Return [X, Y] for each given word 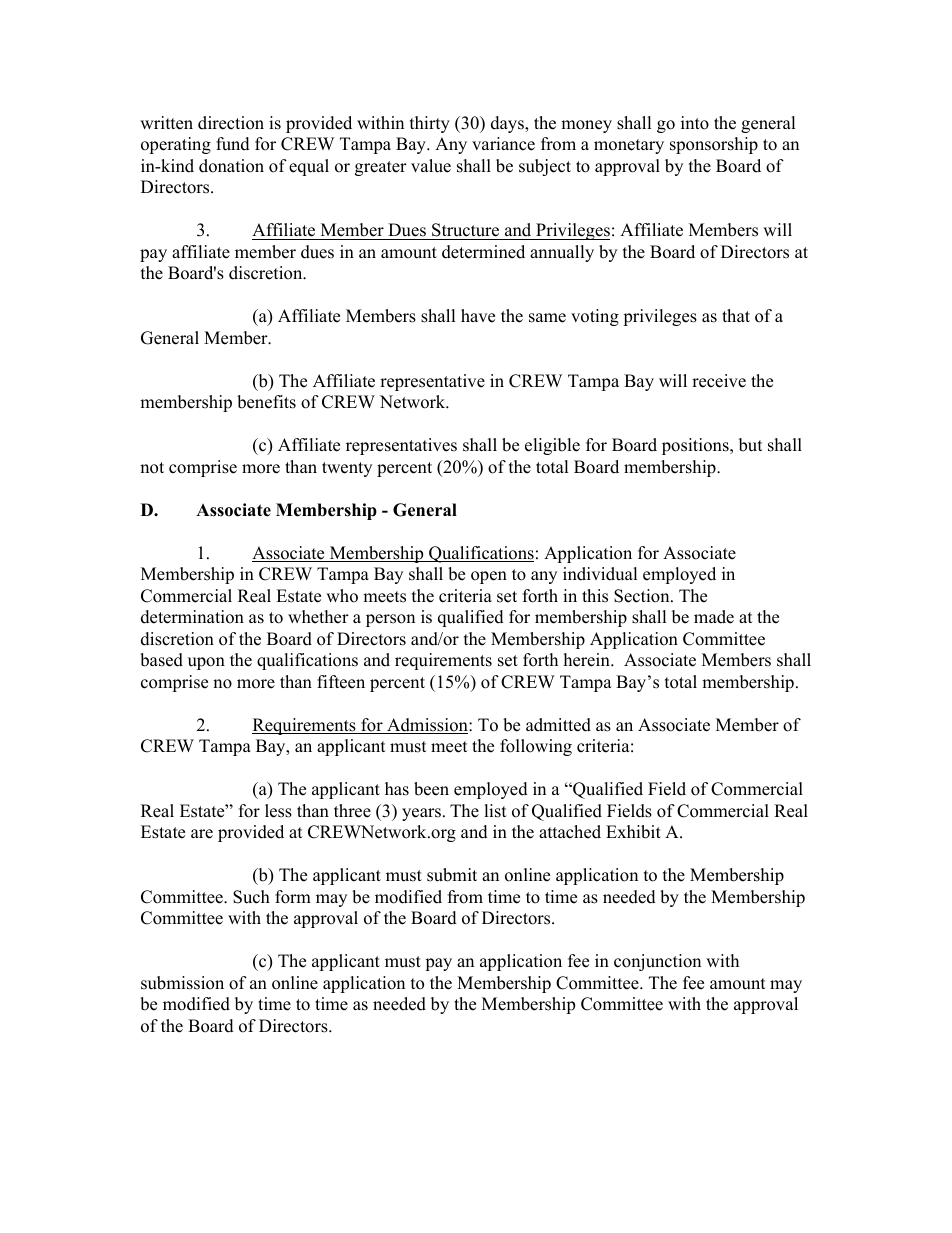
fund [233, 144]
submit [452, 875]
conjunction [657, 962]
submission [182, 983]
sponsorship [714, 145]
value [431, 166]
